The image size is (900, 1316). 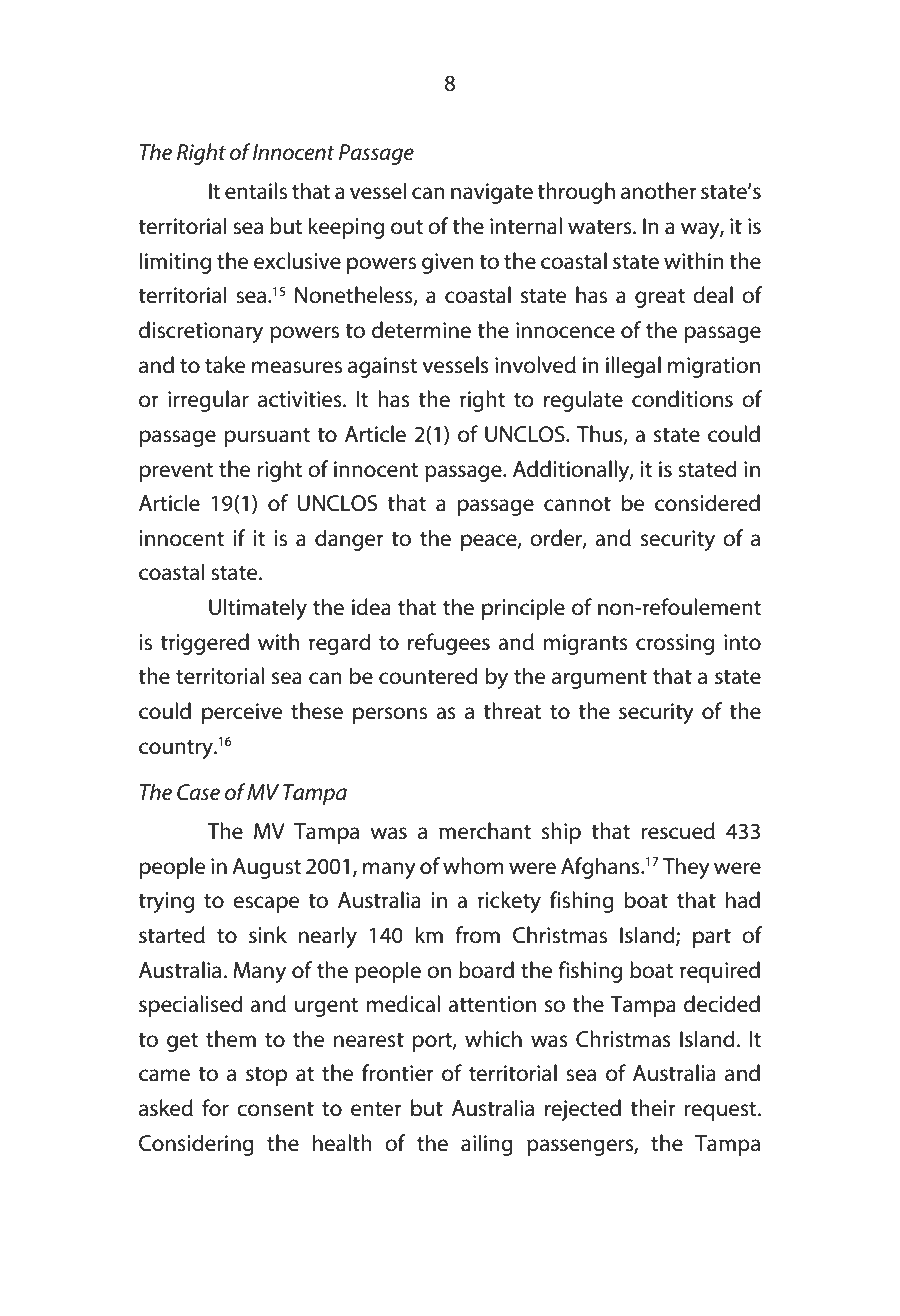 What do you see at coordinates (204, 644) in the document?
I see `triggered` at bounding box center [204, 644].
